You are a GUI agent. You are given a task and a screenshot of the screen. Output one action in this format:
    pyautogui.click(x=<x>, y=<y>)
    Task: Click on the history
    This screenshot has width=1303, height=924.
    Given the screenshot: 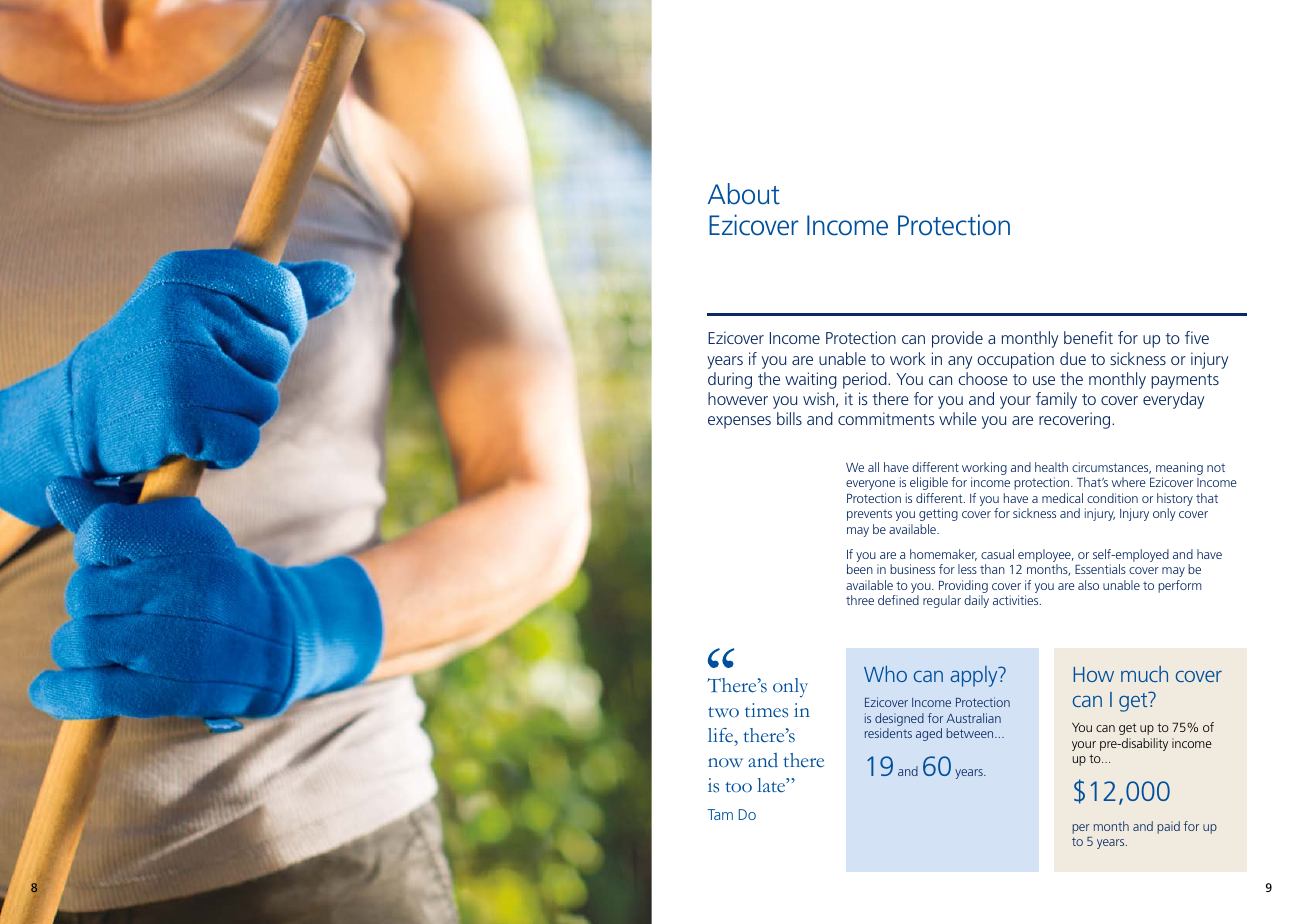 What is the action you would take?
    pyautogui.click(x=1175, y=501)
